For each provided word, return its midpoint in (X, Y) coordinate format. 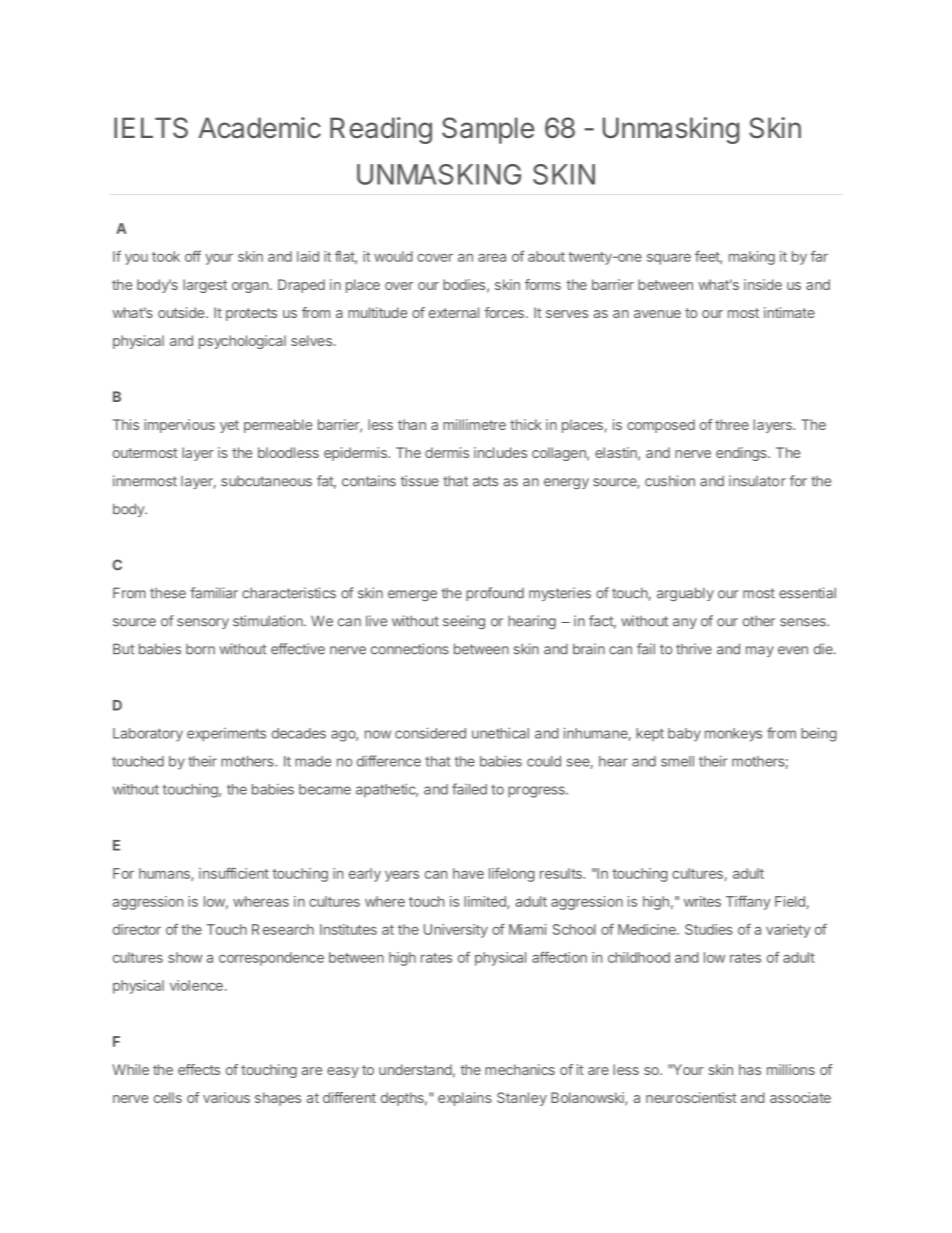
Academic (259, 128)
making (752, 258)
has (750, 1069)
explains (465, 1099)
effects (199, 1069)
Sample (488, 130)
